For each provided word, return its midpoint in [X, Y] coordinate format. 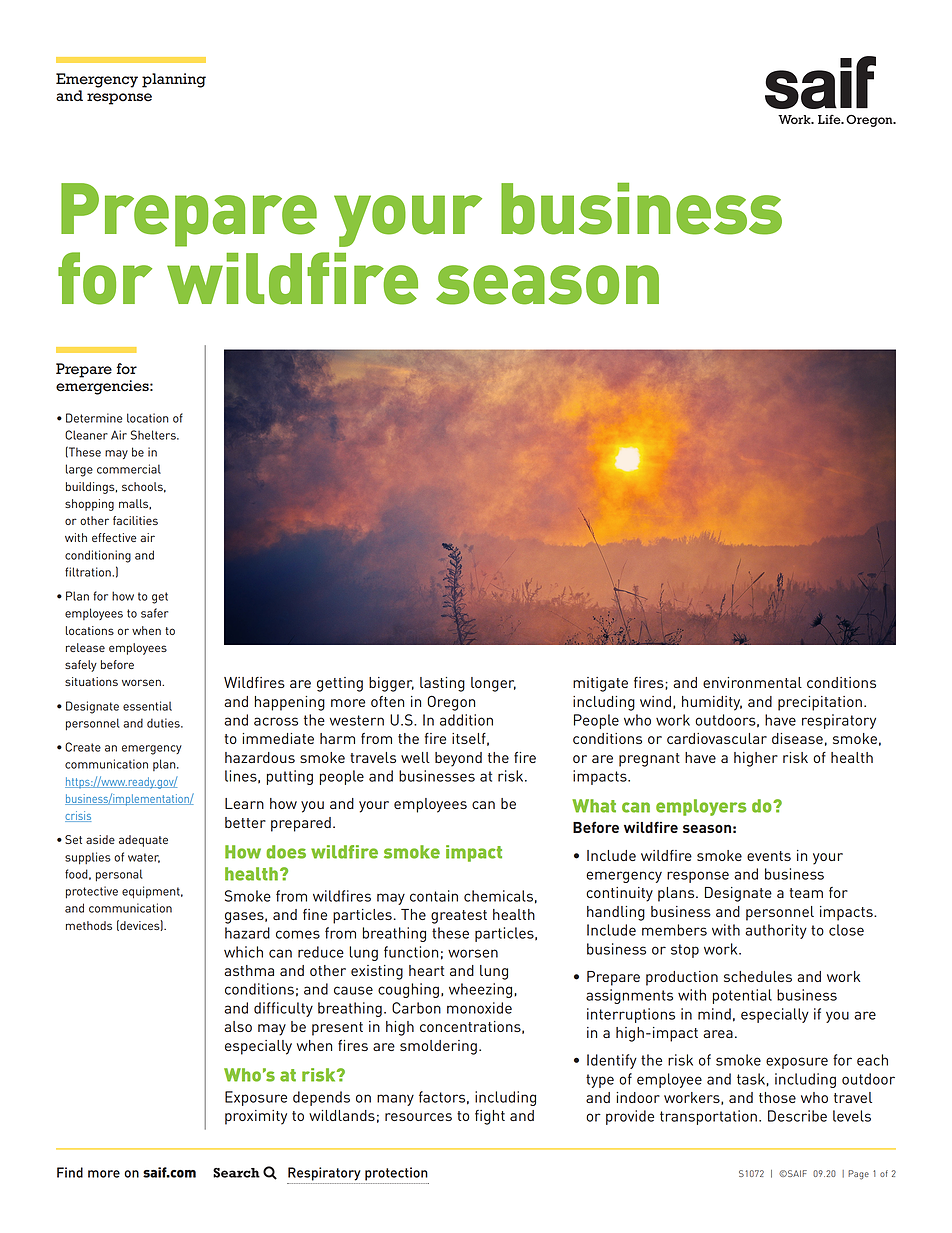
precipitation [820, 703]
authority [776, 931]
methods [89, 925]
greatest [459, 917]
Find [70, 1172]
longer [493, 684]
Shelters [154, 435]
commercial [129, 469]
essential [147, 706]
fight [490, 1117]
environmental [752, 682]
